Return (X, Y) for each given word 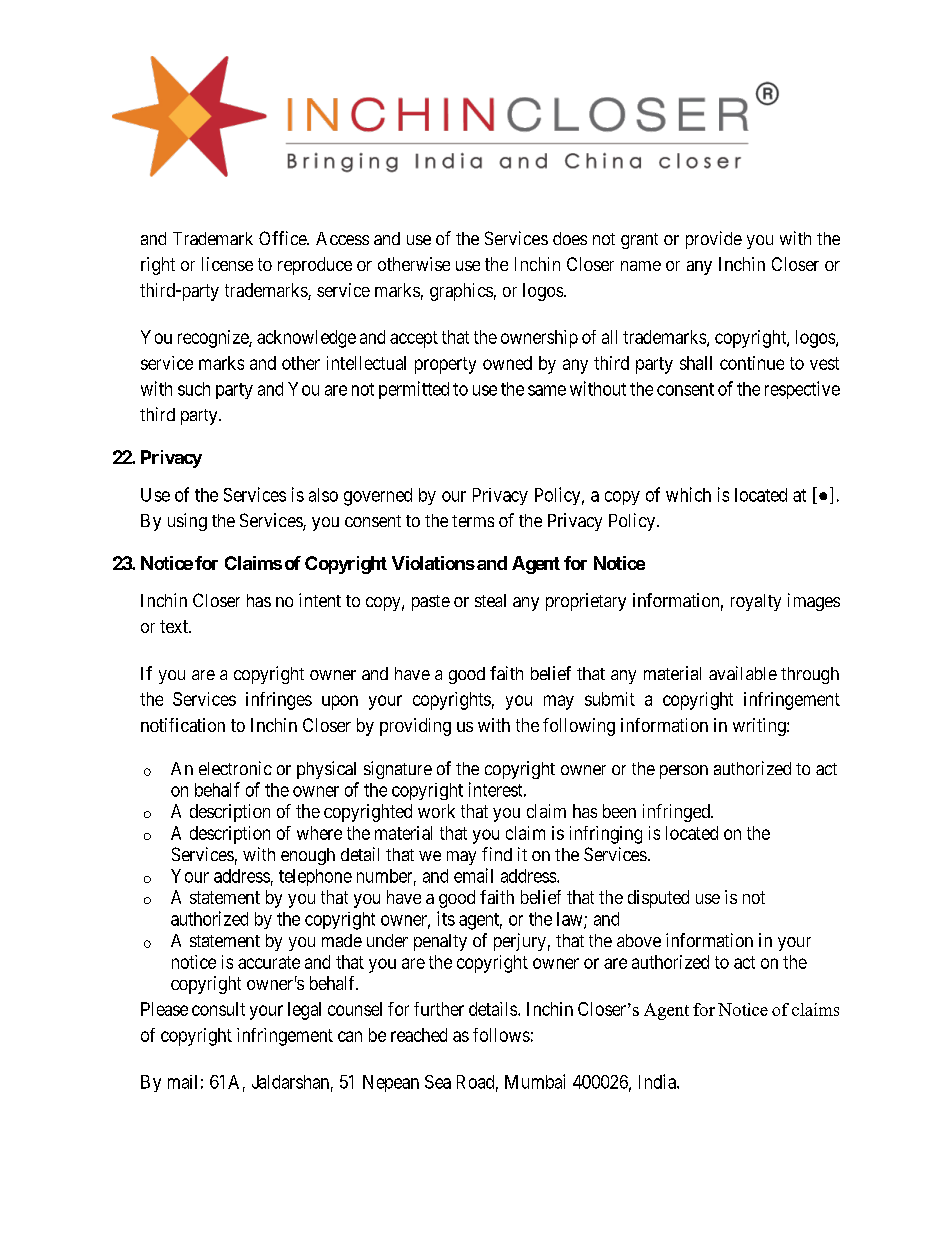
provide (714, 240)
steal (490, 600)
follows (501, 1035)
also (323, 495)
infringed (677, 813)
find (497, 854)
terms (473, 521)
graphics (461, 292)
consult (218, 1009)
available (743, 673)
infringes (279, 701)
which (688, 494)
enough (308, 856)
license (227, 264)
